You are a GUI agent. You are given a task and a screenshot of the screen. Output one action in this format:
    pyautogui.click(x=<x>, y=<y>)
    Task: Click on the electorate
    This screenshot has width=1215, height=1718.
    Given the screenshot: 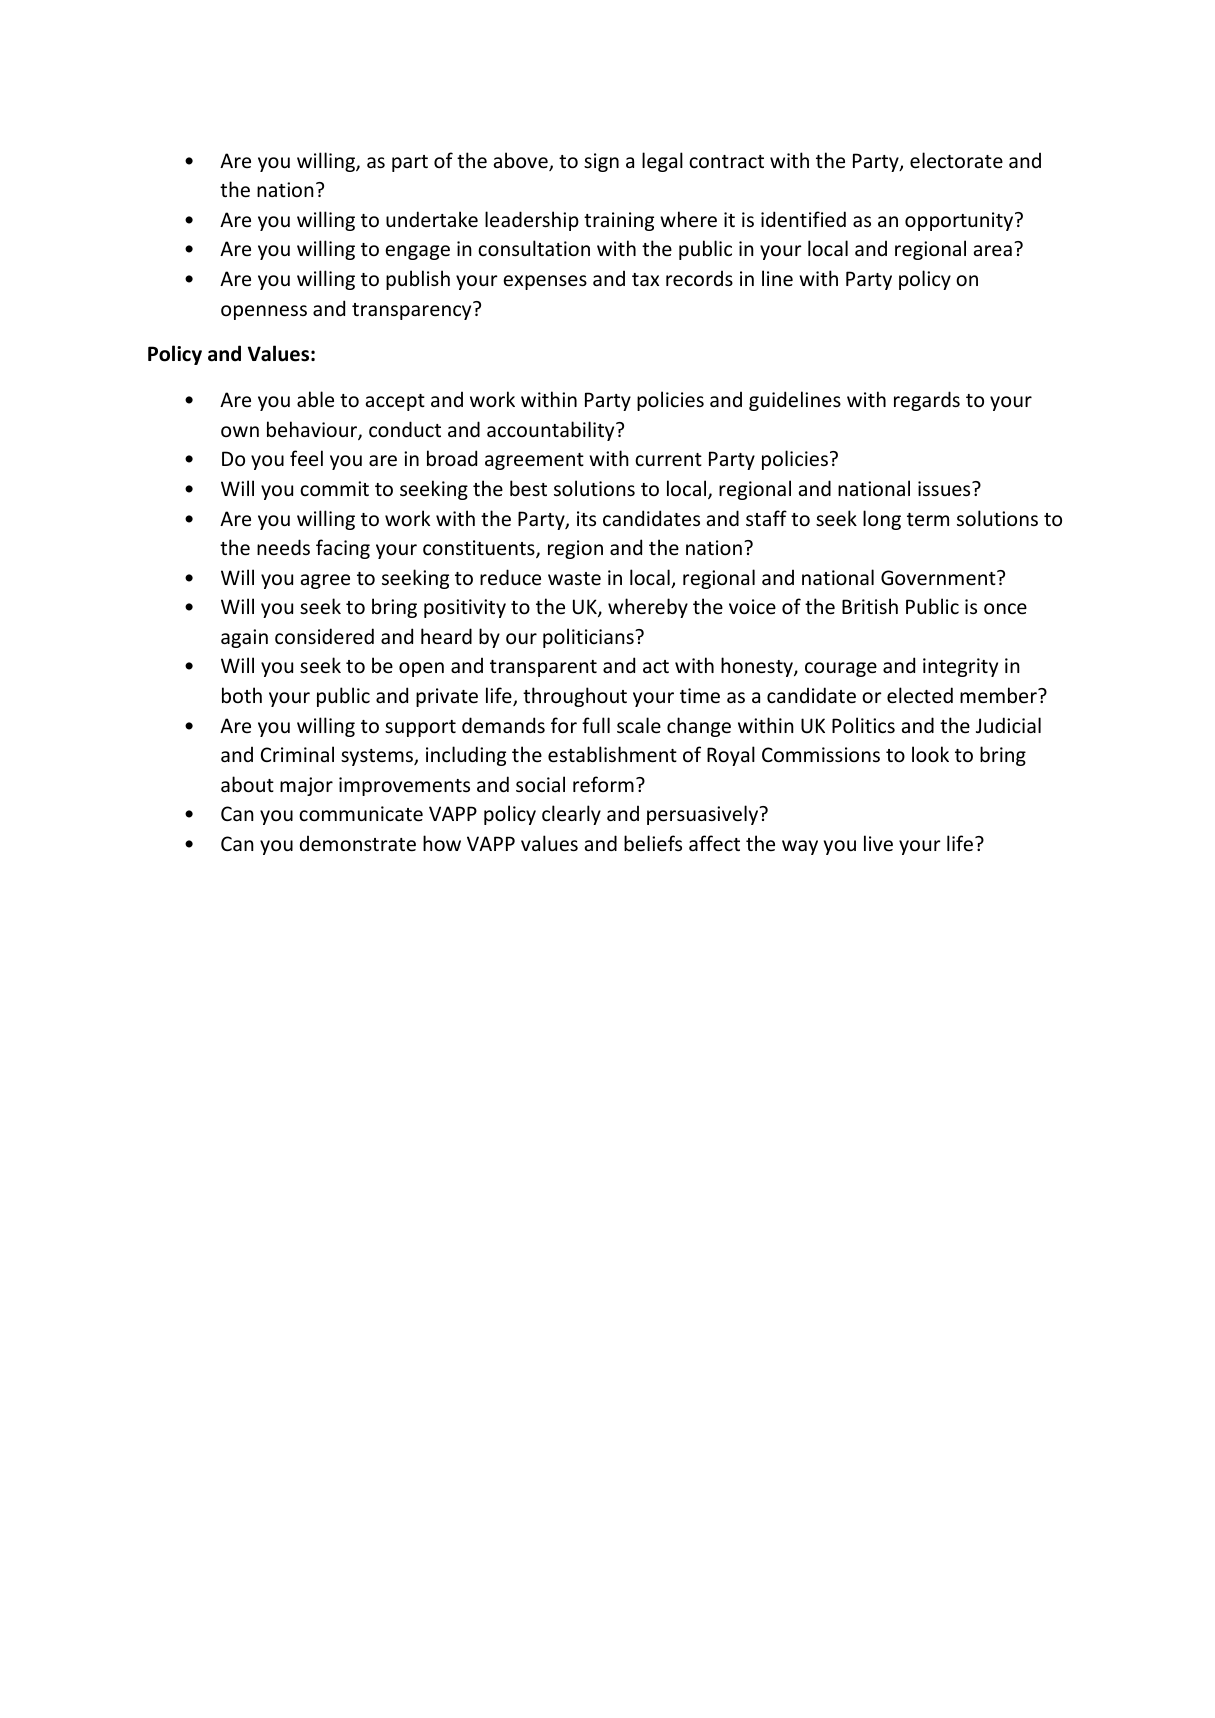 What is the action you would take?
    pyautogui.click(x=956, y=160)
